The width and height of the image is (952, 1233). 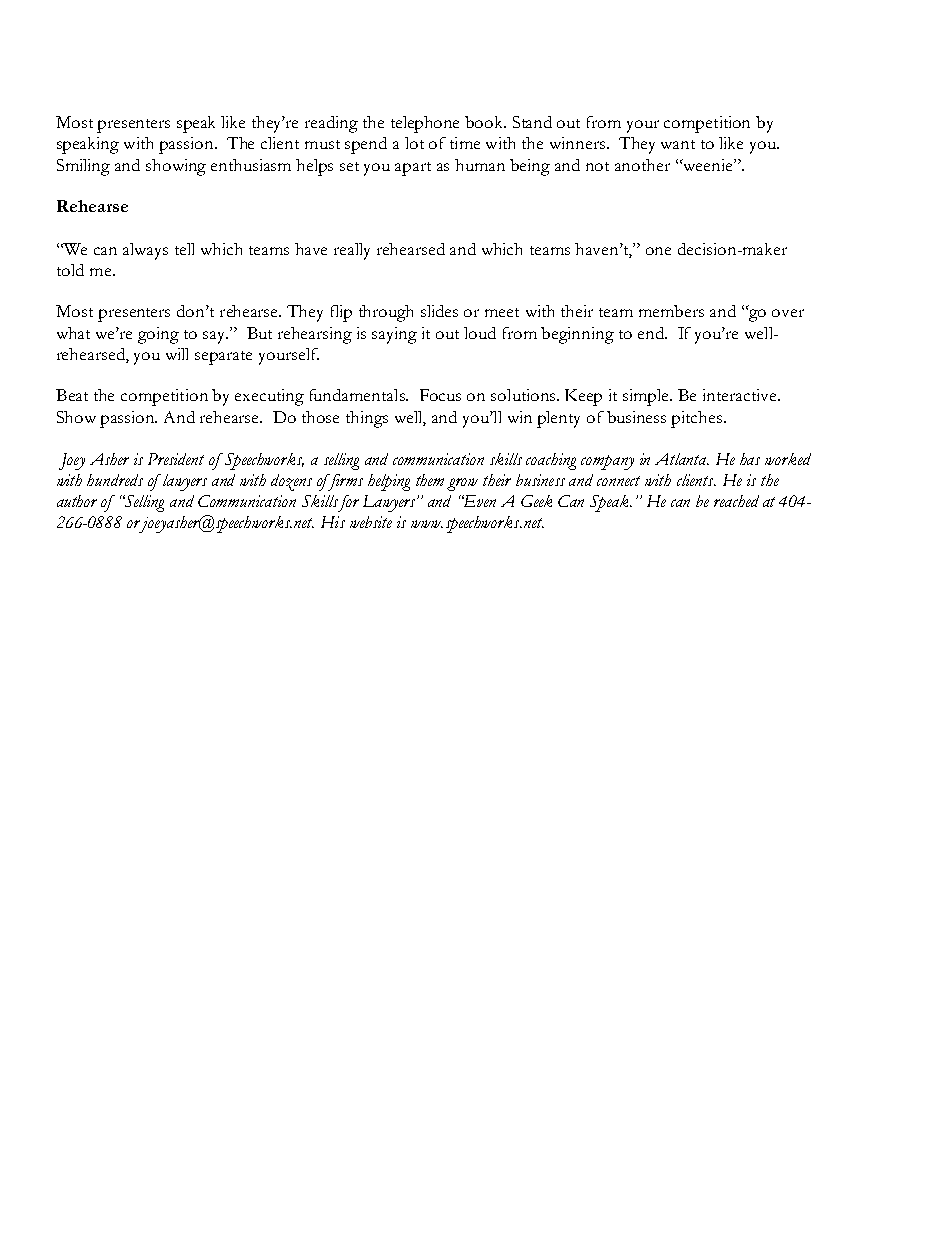 What do you see at coordinates (671, 311) in the image?
I see `members` at bounding box center [671, 311].
